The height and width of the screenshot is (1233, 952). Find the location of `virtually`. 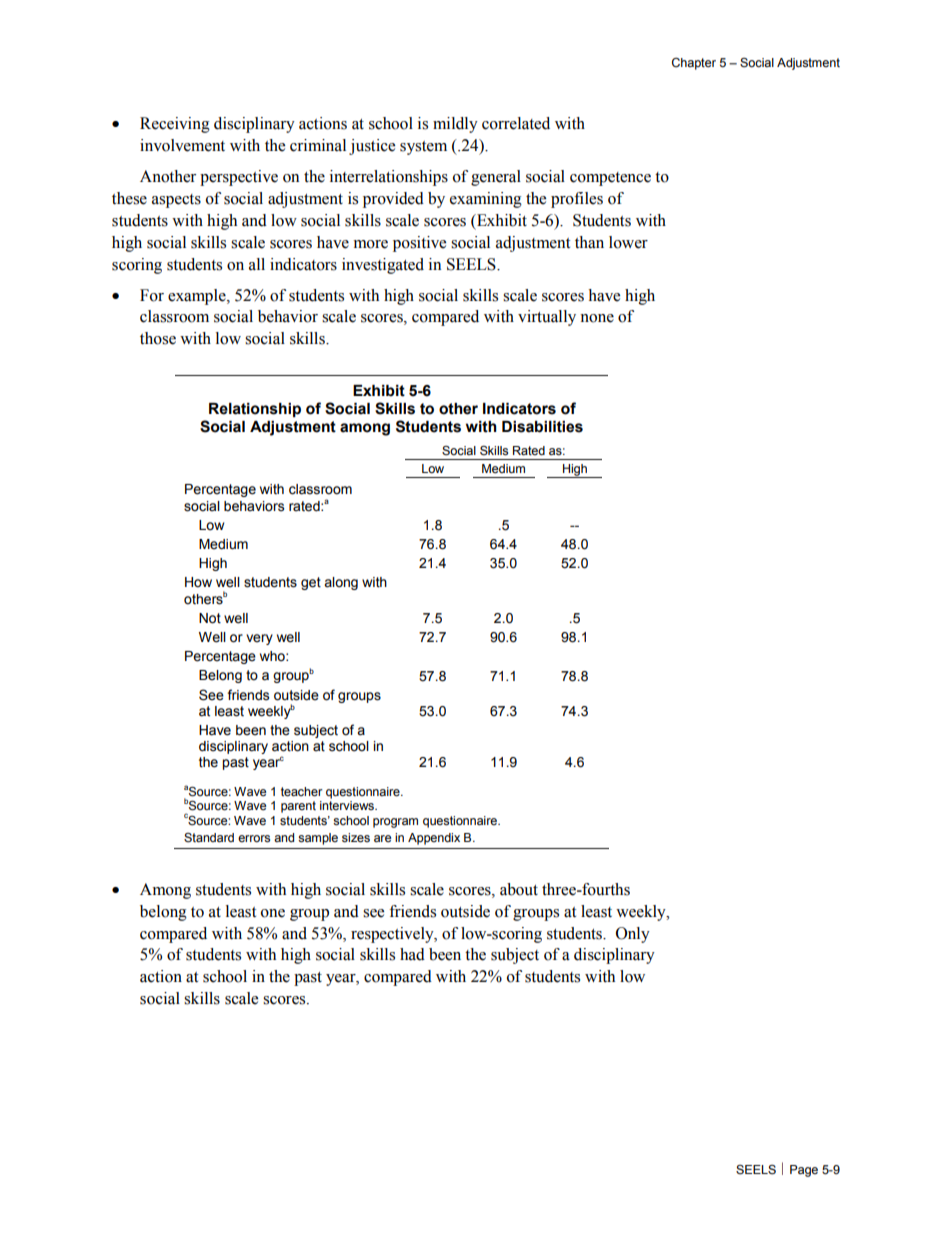

virtually is located at coordinates (547, 318).
